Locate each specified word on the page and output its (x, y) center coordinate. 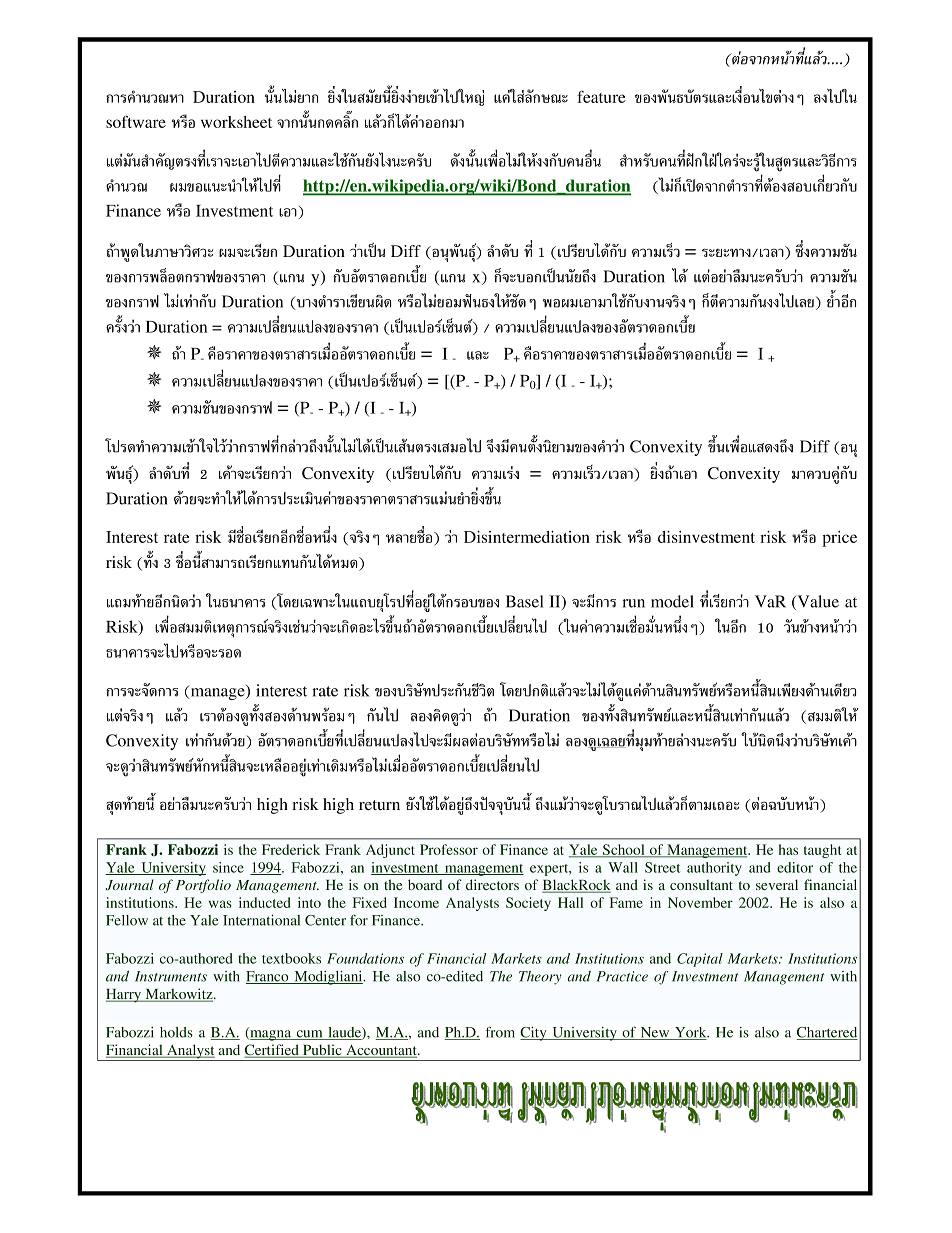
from (500, 1032)
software (136, 121)
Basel (524, 601)
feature (601, 96)
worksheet (236, 122)
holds (176, 1032)
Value (817, 602)
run (633, 603)
